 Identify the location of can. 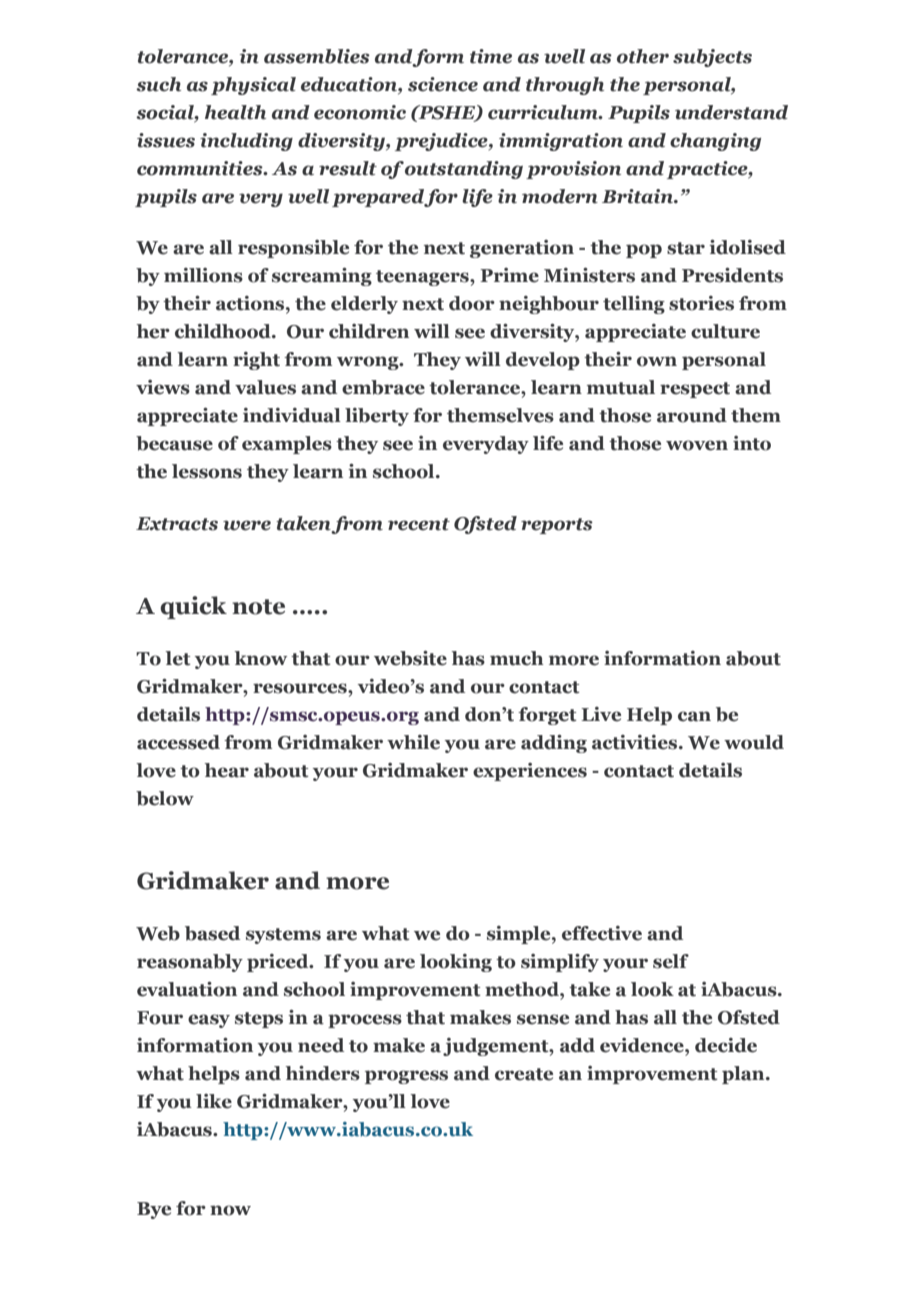
(694, 716).
